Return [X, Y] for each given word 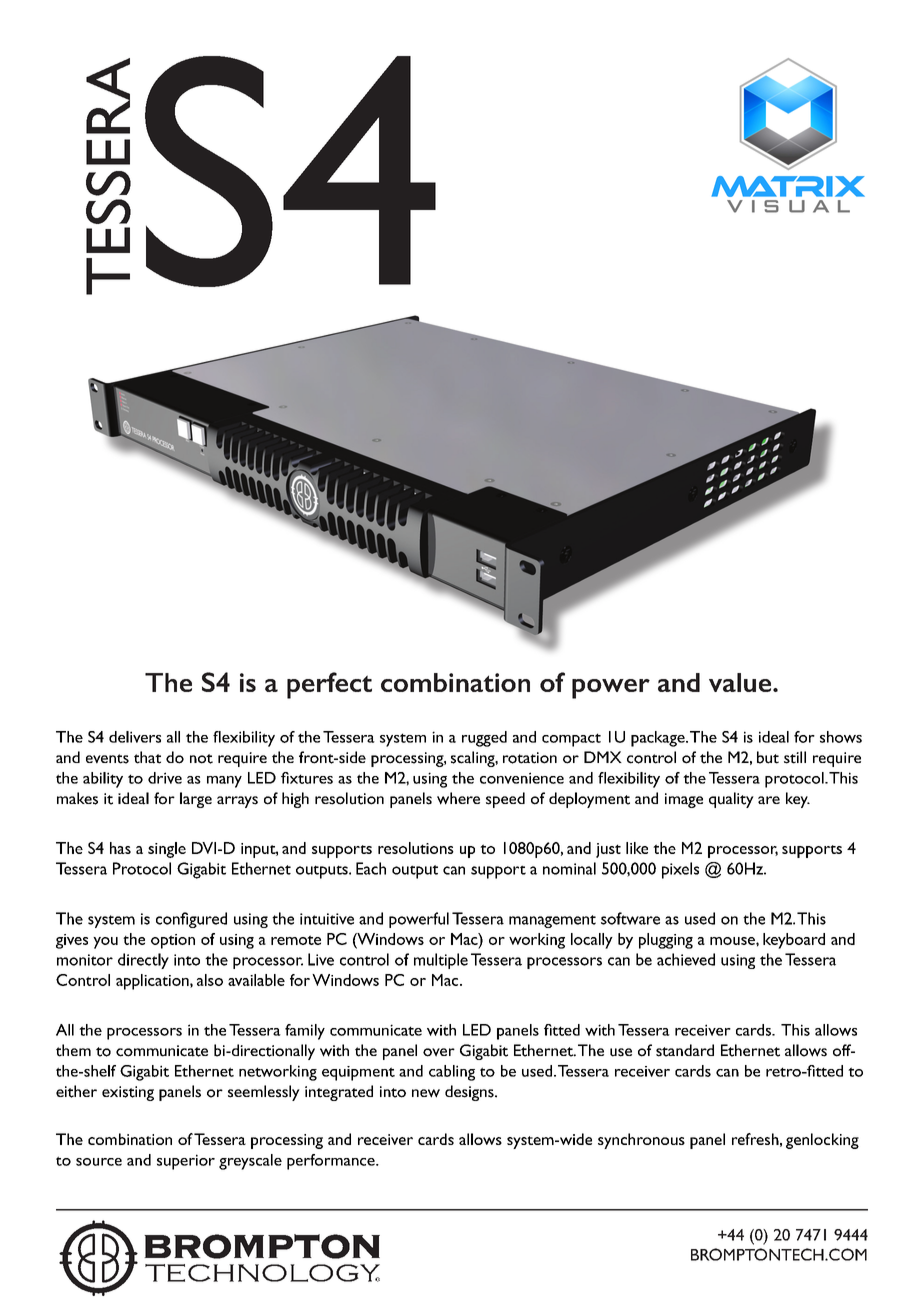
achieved [686, 959]
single [167, 850]
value [741, 682]
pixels [680, 870]
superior [186, 1162]
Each [371, 868]
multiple [441, 961]
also [210, 980]
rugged [484, 739]
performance [332, 1162]
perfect [329, 685]
